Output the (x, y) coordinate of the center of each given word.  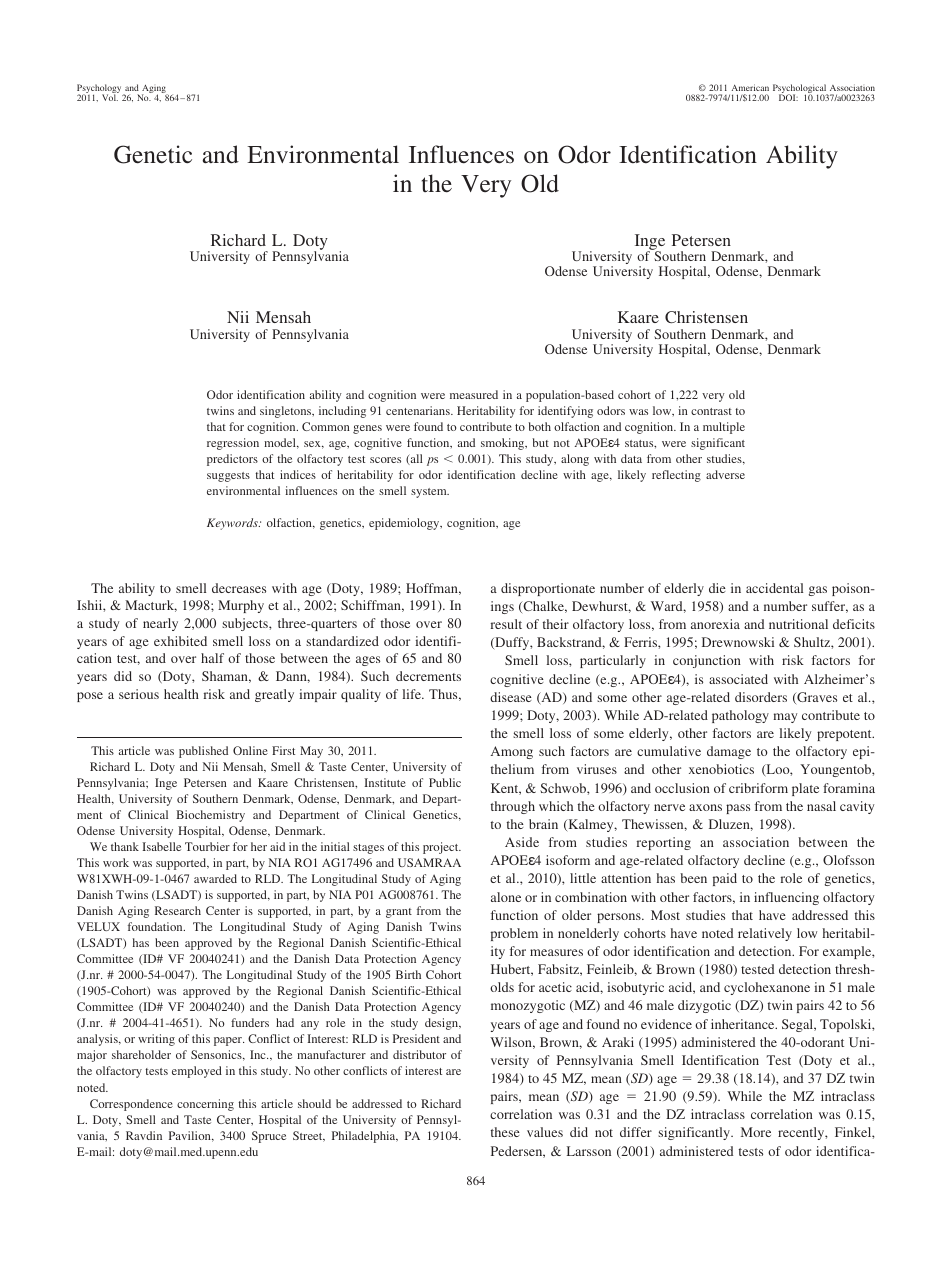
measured (474, 394)
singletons (287, 412)
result (506, 624)
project (442, 848)
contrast (711, 411)
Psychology (100, 90)
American (750, 87)
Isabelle (161, 846)
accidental (774, 588)
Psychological (801, 90)
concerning (205, 1105)
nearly (160, 624)
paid (725, 879)
